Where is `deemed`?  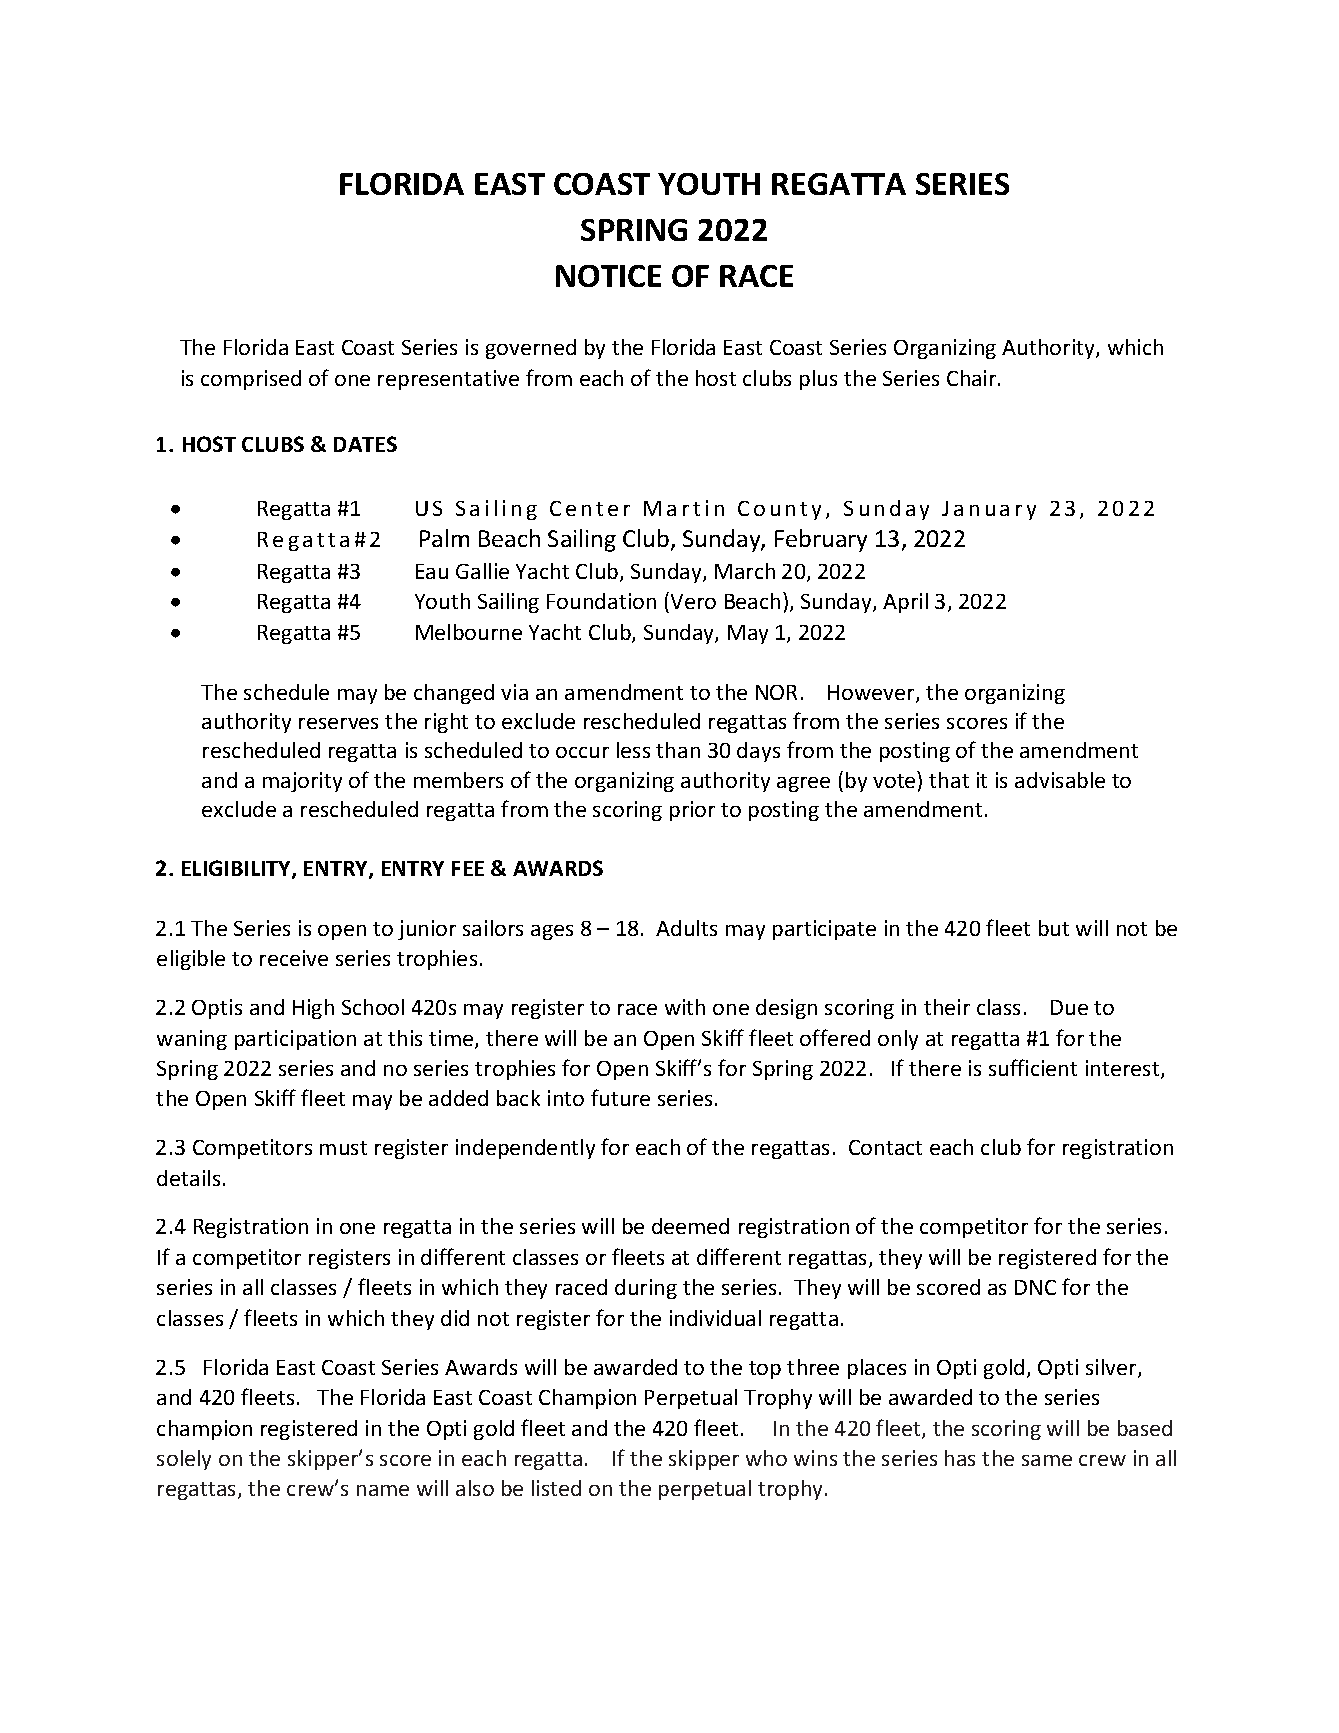 deemed is located at coordinates (690, 1226).
